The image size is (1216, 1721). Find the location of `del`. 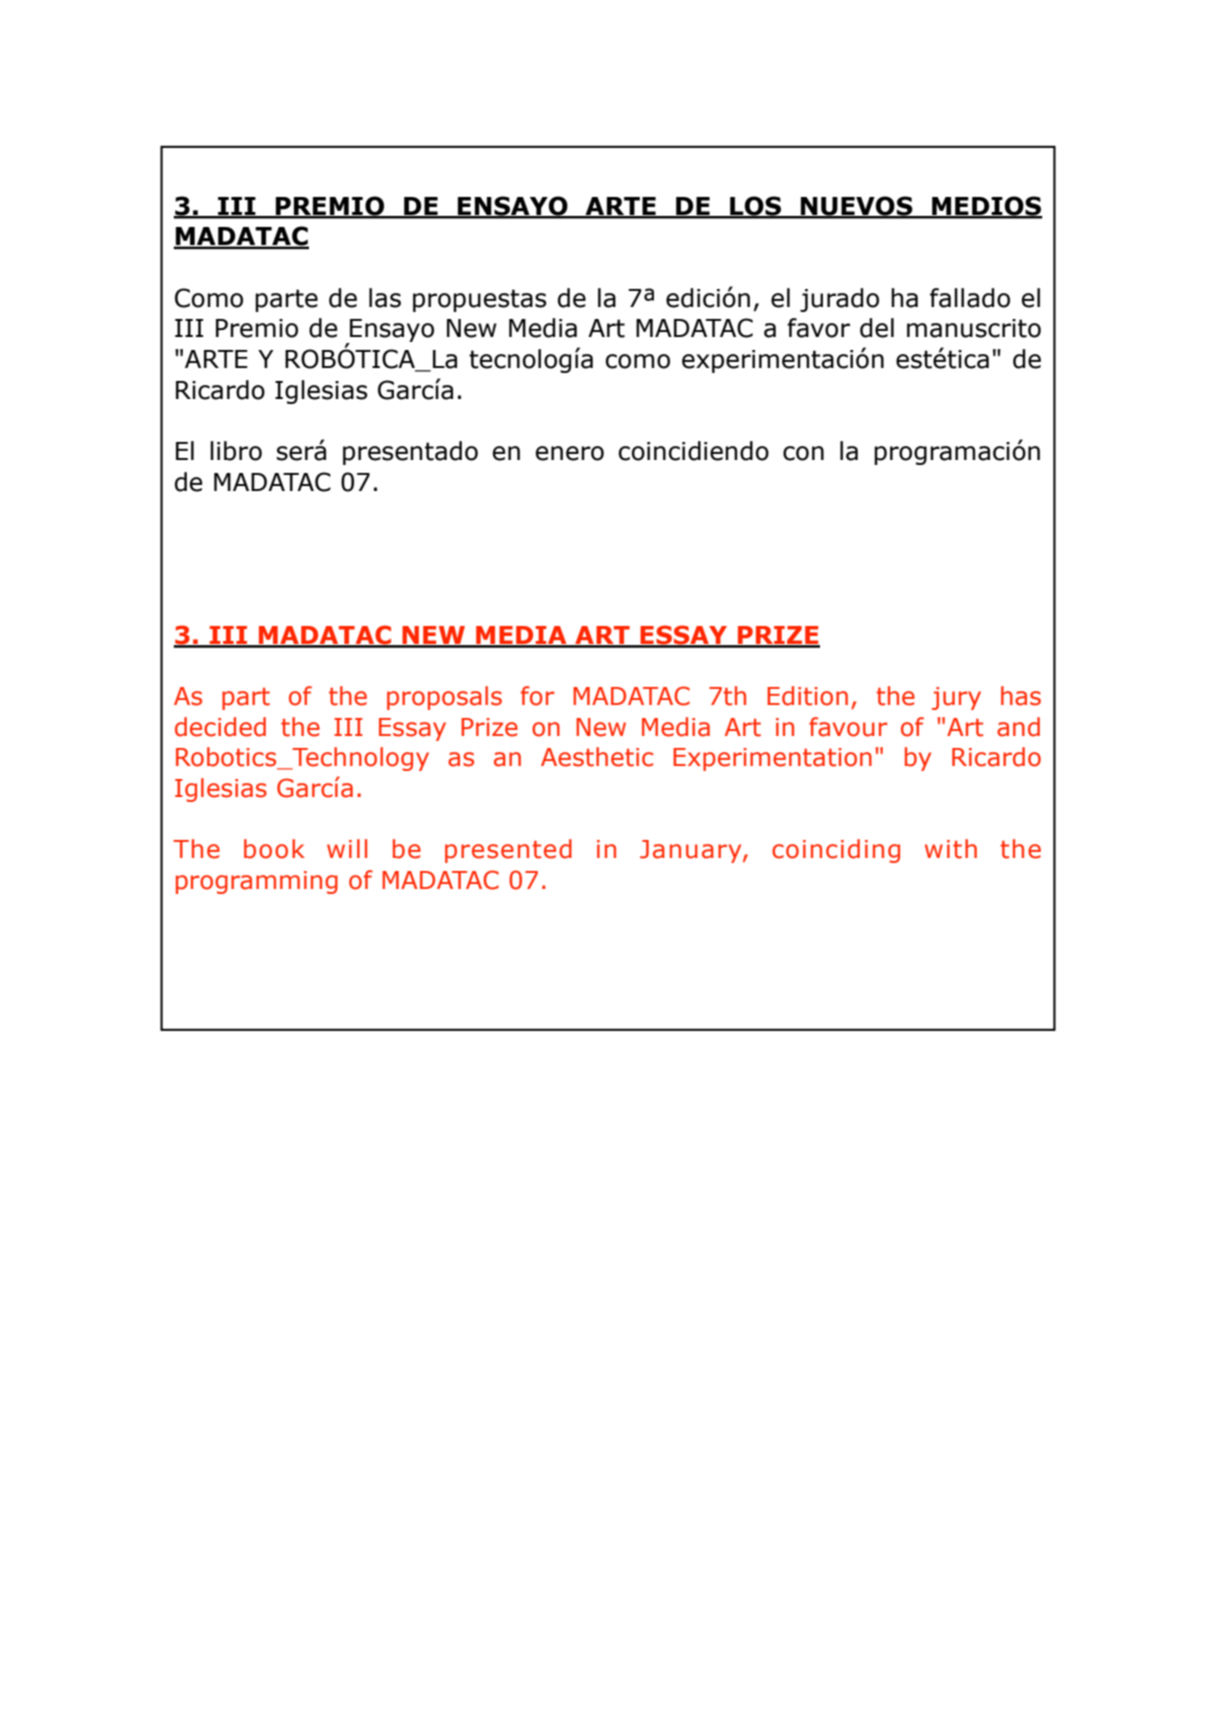

del is located at coordinates (877, 328).
